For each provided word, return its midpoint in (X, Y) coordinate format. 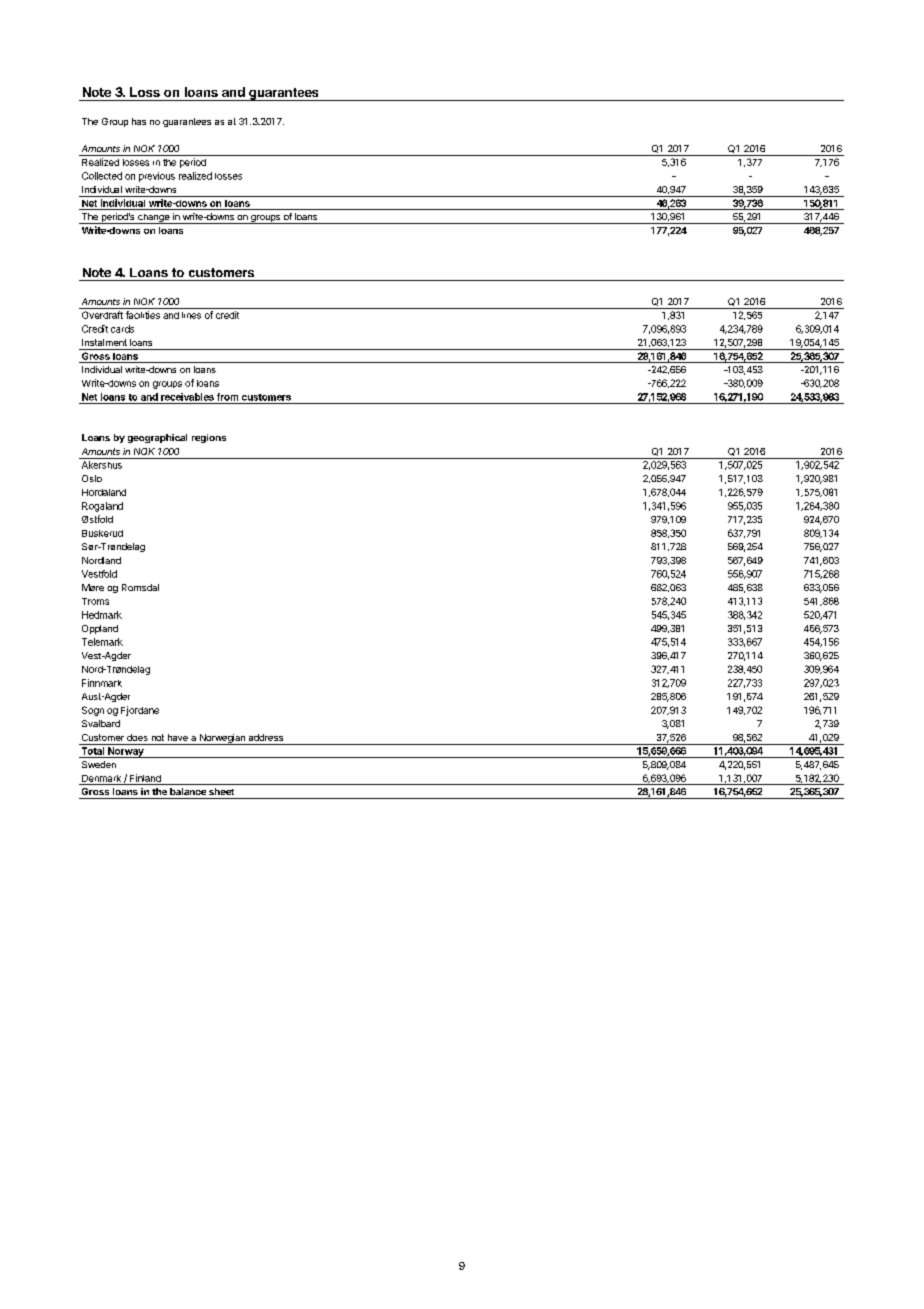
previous (157, 177)
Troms (95, 601)
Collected (102, 176)
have (178, 737)
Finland (145, 778)
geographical (157, 438)
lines (191, 315)
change (154, 219)
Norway (126, 752)
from (227, 397)
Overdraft (102, 315)
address (266, 737)
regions (209, 438)
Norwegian (222, 739)
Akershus (102, 465)
